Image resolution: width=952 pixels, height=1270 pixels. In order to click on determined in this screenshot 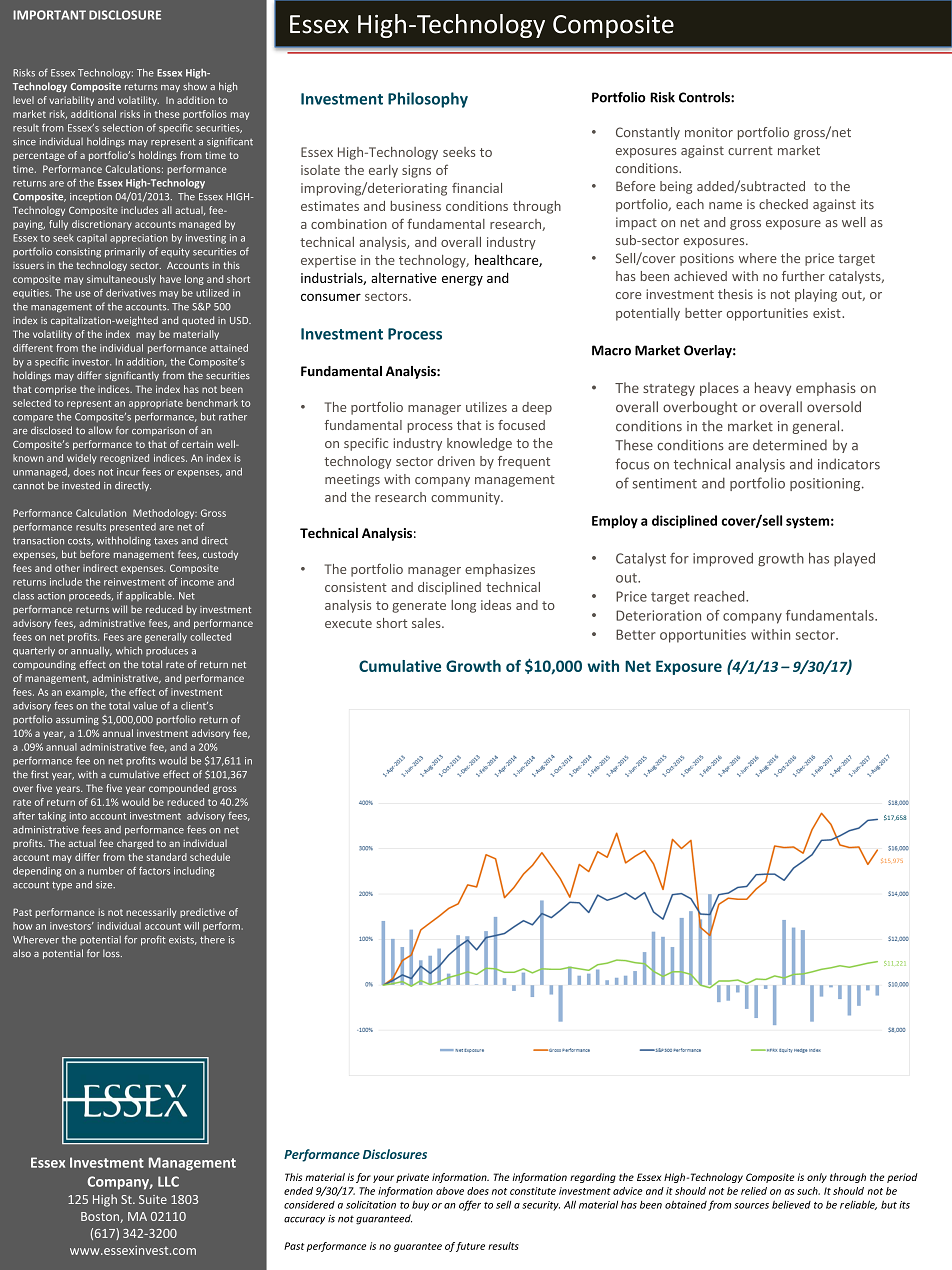, I will do `click(790, 445)`.
